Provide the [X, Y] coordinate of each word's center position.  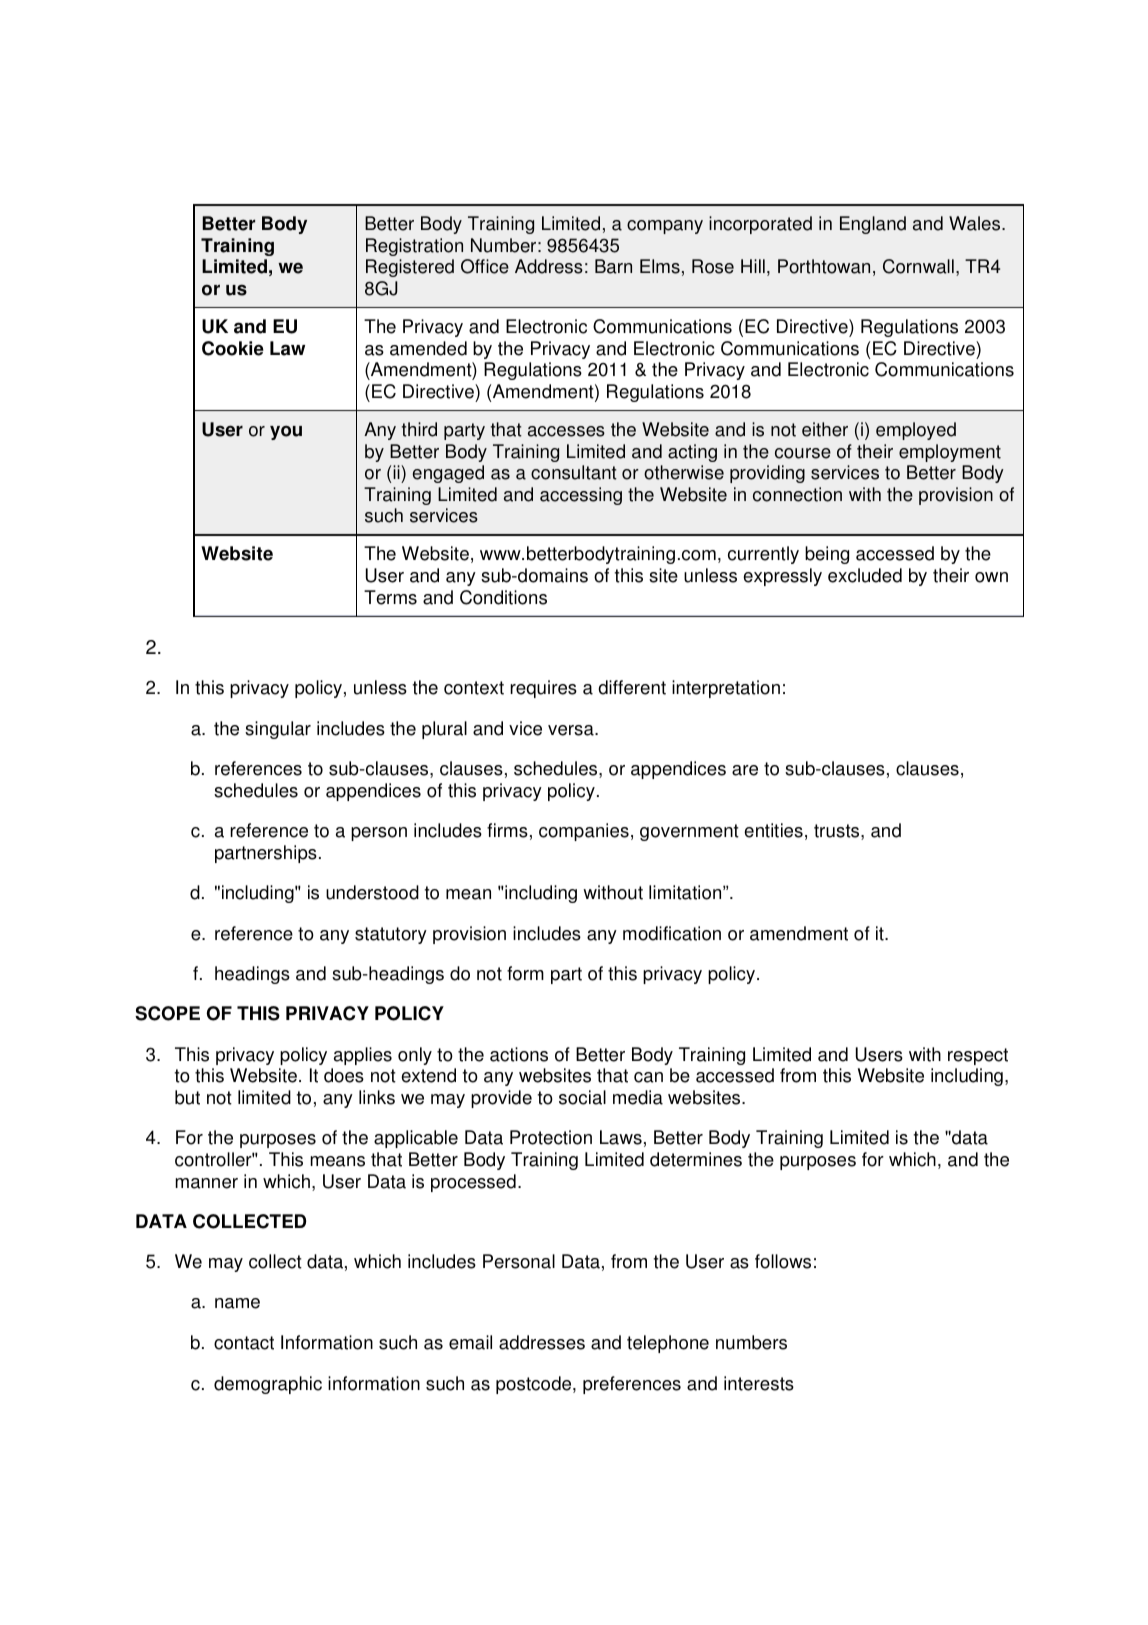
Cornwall [918, 266]
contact [244, 1343]
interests [759, 1383]
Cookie [233, 348]
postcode [535, 1385]
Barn [613, 266]
